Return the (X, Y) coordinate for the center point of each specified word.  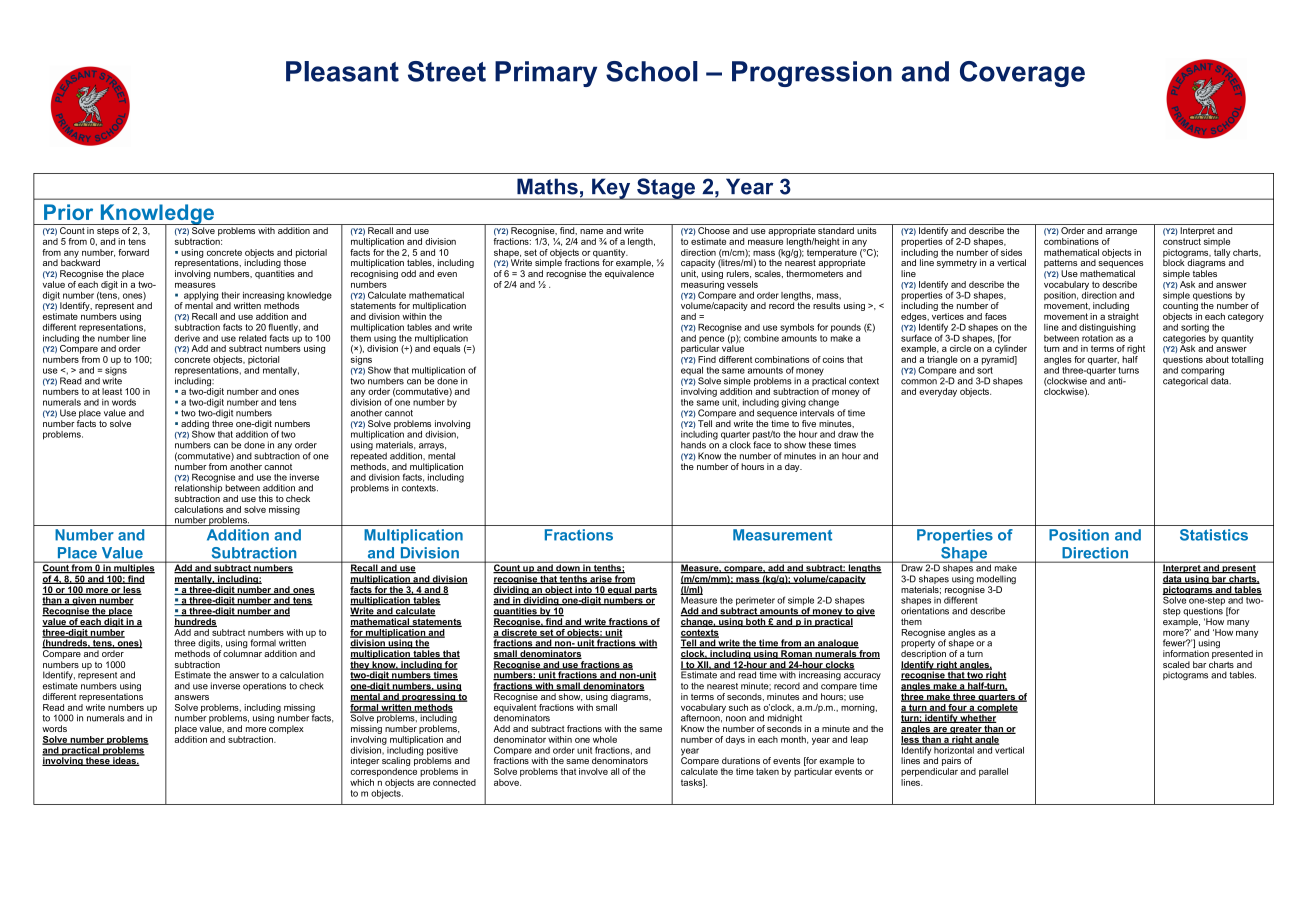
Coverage (1022, 74)
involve (593, 771)
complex (286, 729)
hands (693, 445)
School (652, 71)
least (112, 391)
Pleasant (342, 71)
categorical (1185, 381)
